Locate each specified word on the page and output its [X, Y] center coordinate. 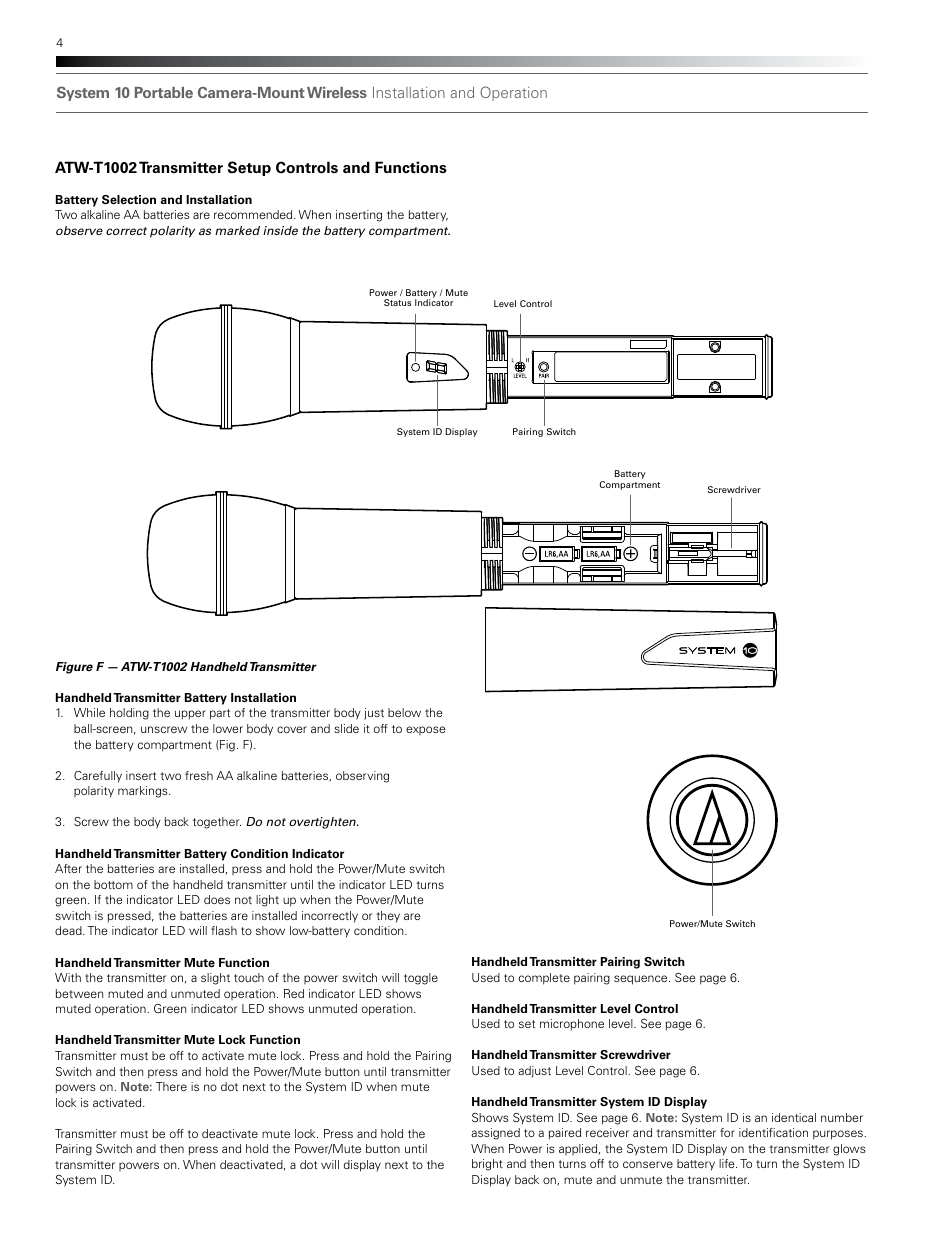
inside [280, 230]
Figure [74, 668]
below [404, 712]
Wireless [337, 92]
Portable [164, 92]
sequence [642, 980]
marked [237, 230]
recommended [254, 214]
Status [397, 302]
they [388, 917]
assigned [495, 1134]
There [171, 1086]
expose [425, 730]
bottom [113, 884]
